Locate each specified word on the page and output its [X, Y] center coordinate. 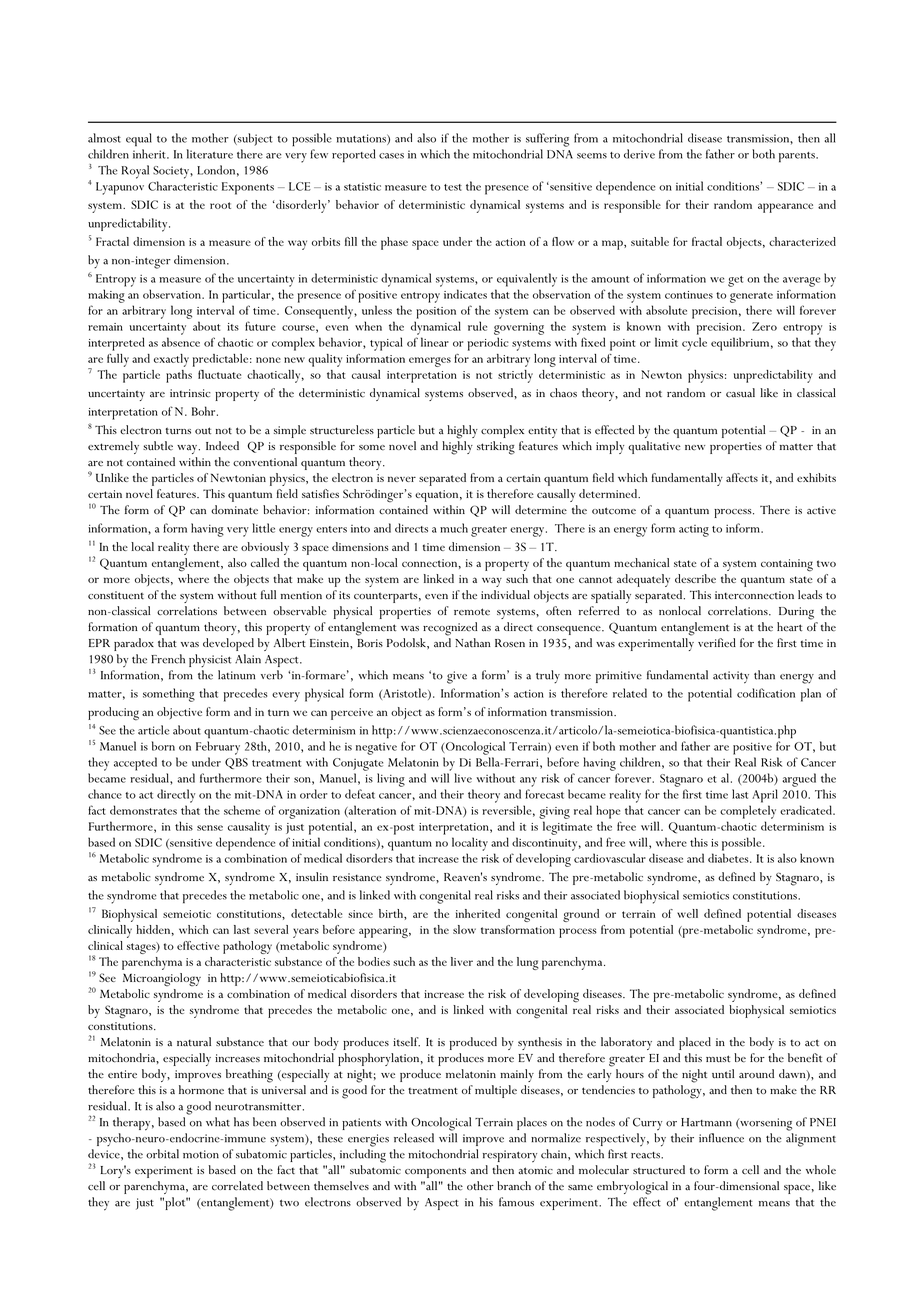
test [453, 187]
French [168, 659]
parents [798, 157]
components [435, 1172]
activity [731, 677]
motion [201, 1154]
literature [210, 154]
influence [721, 1138]
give [457, 677]
